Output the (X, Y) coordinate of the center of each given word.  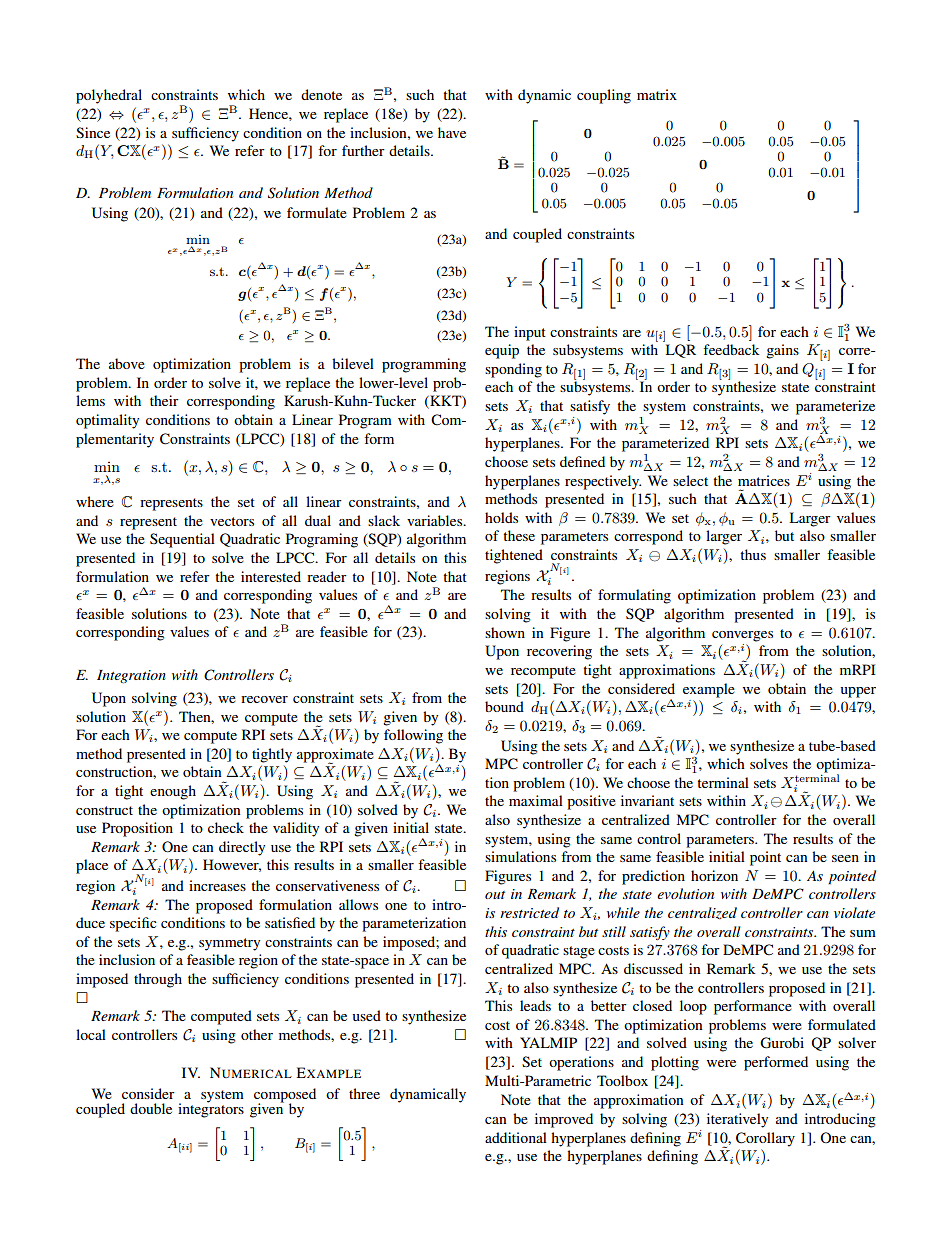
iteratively (737, 1120)
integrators (211, 1109)
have (452, 132)
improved (564, 1120)
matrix (657, 94)
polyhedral (109, 96)
